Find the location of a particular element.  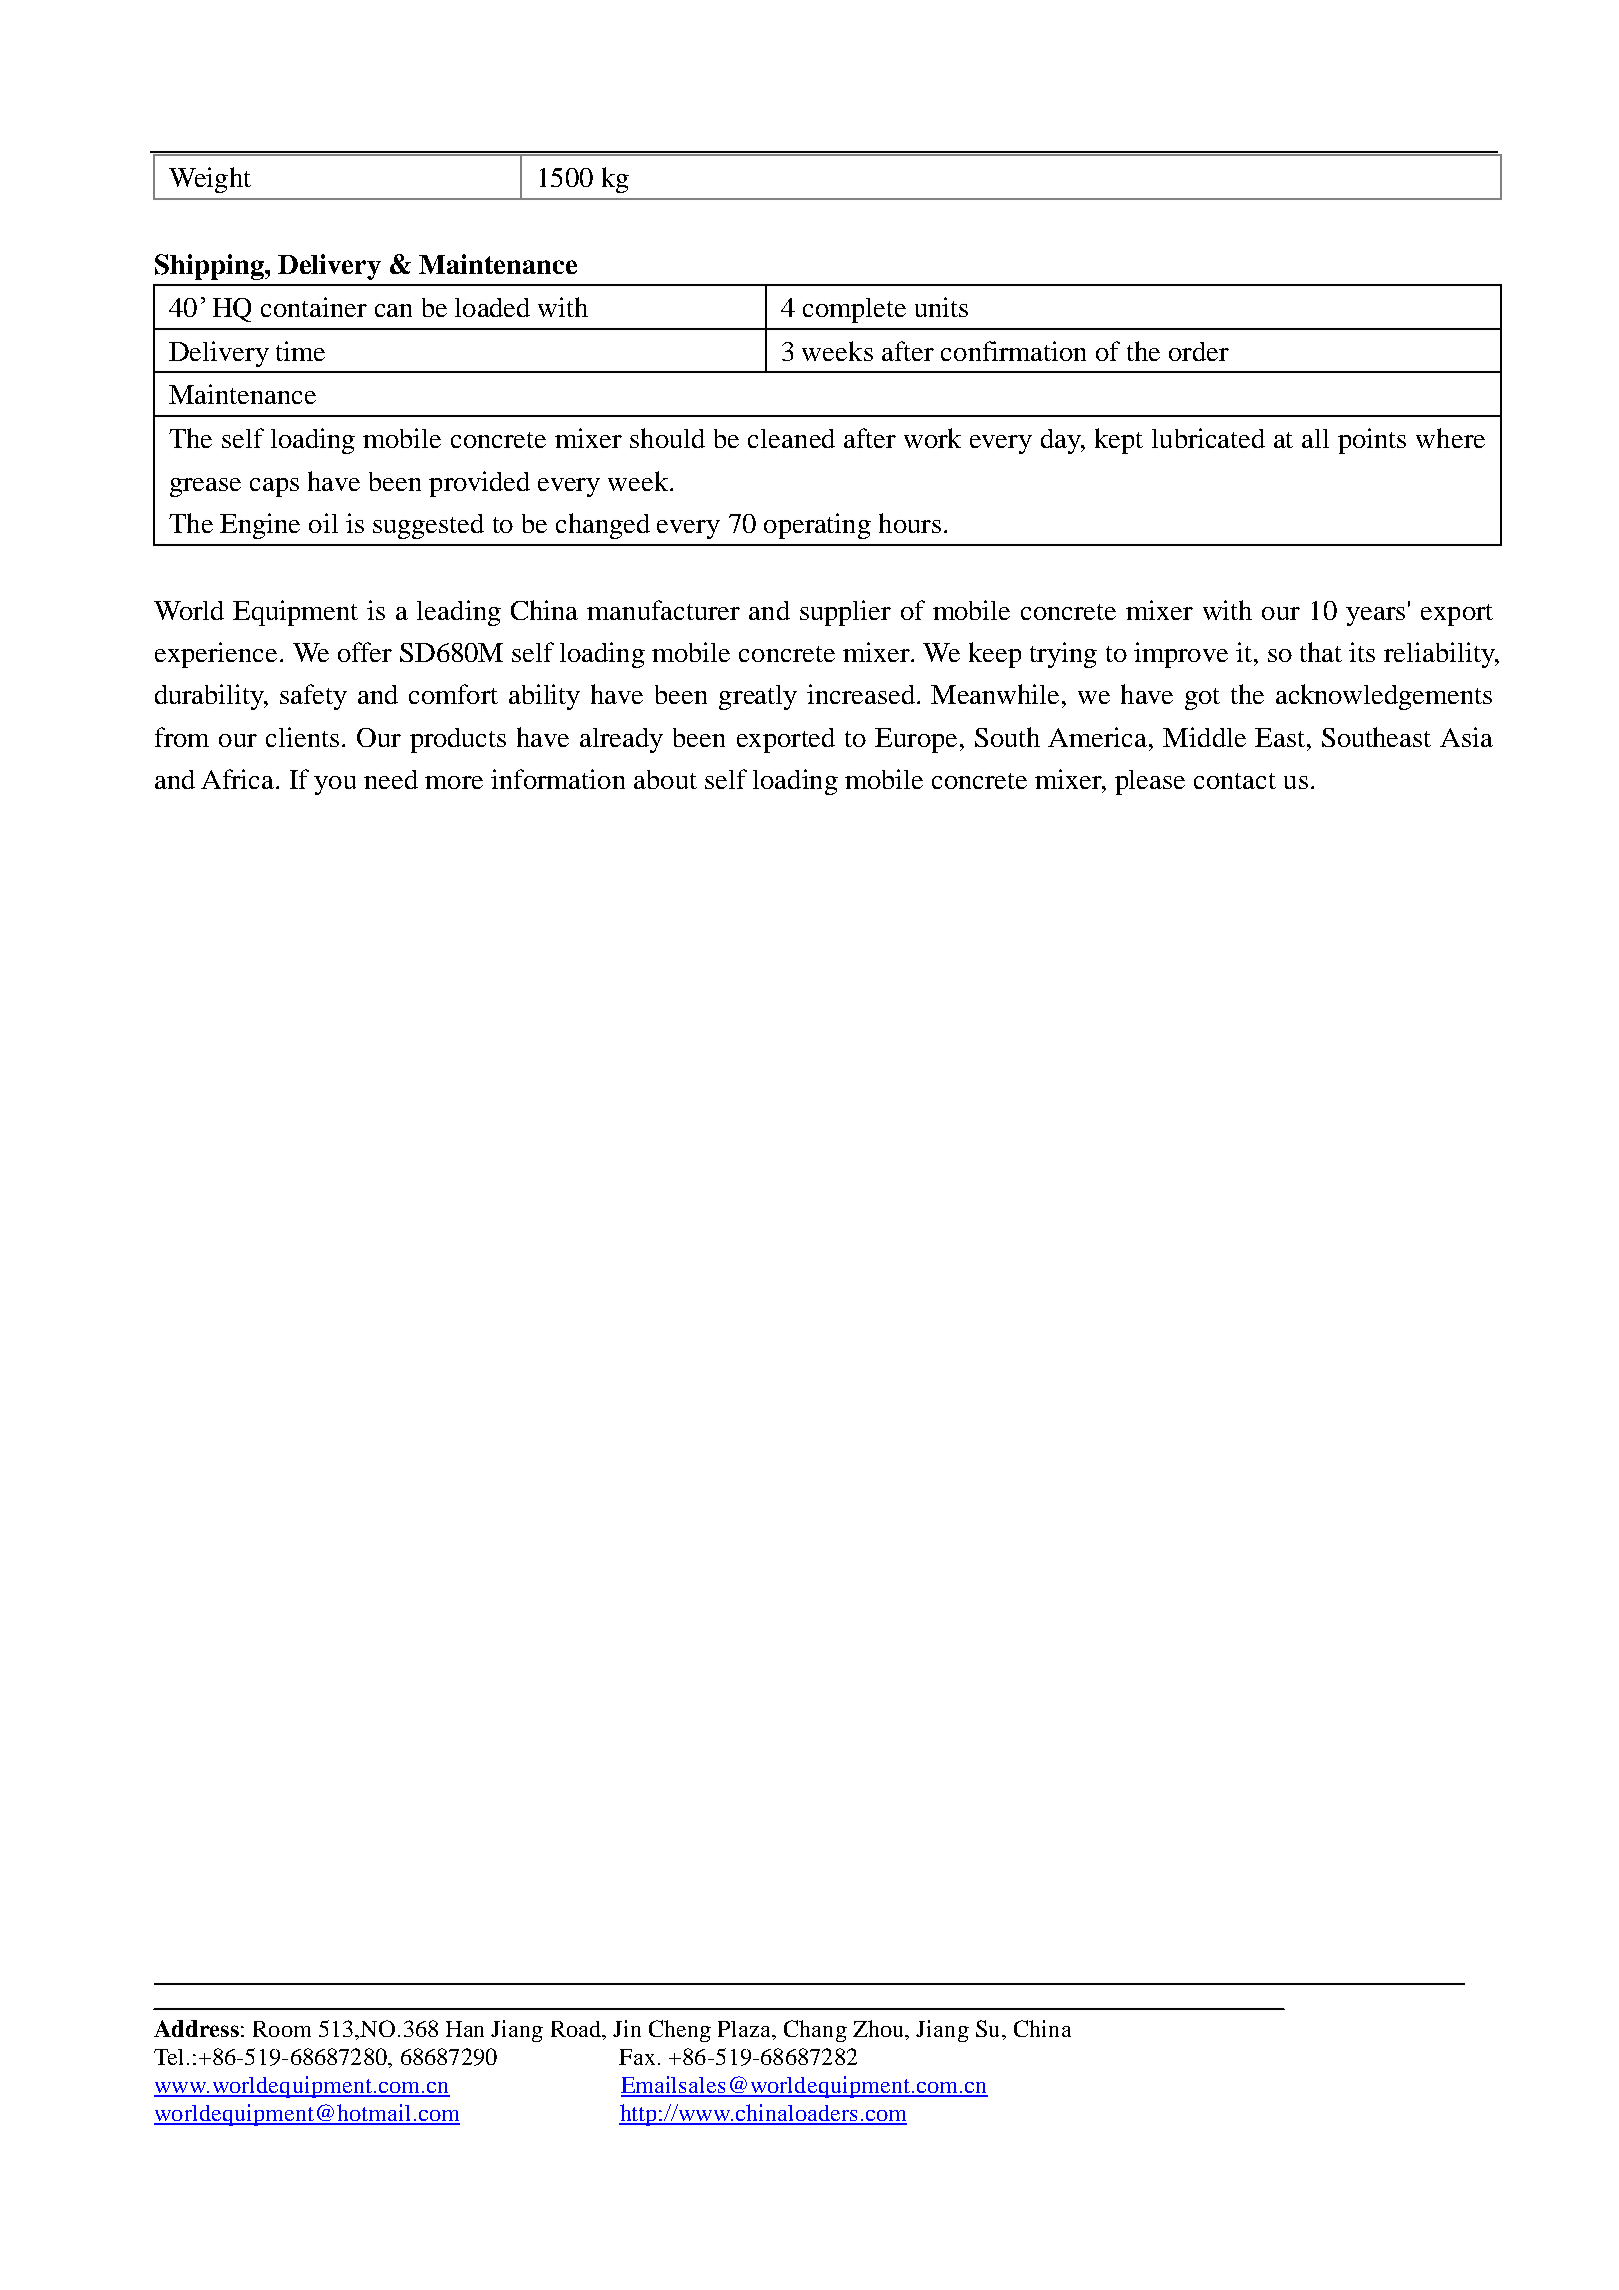

contact is located at coordinates (1235, 781).
